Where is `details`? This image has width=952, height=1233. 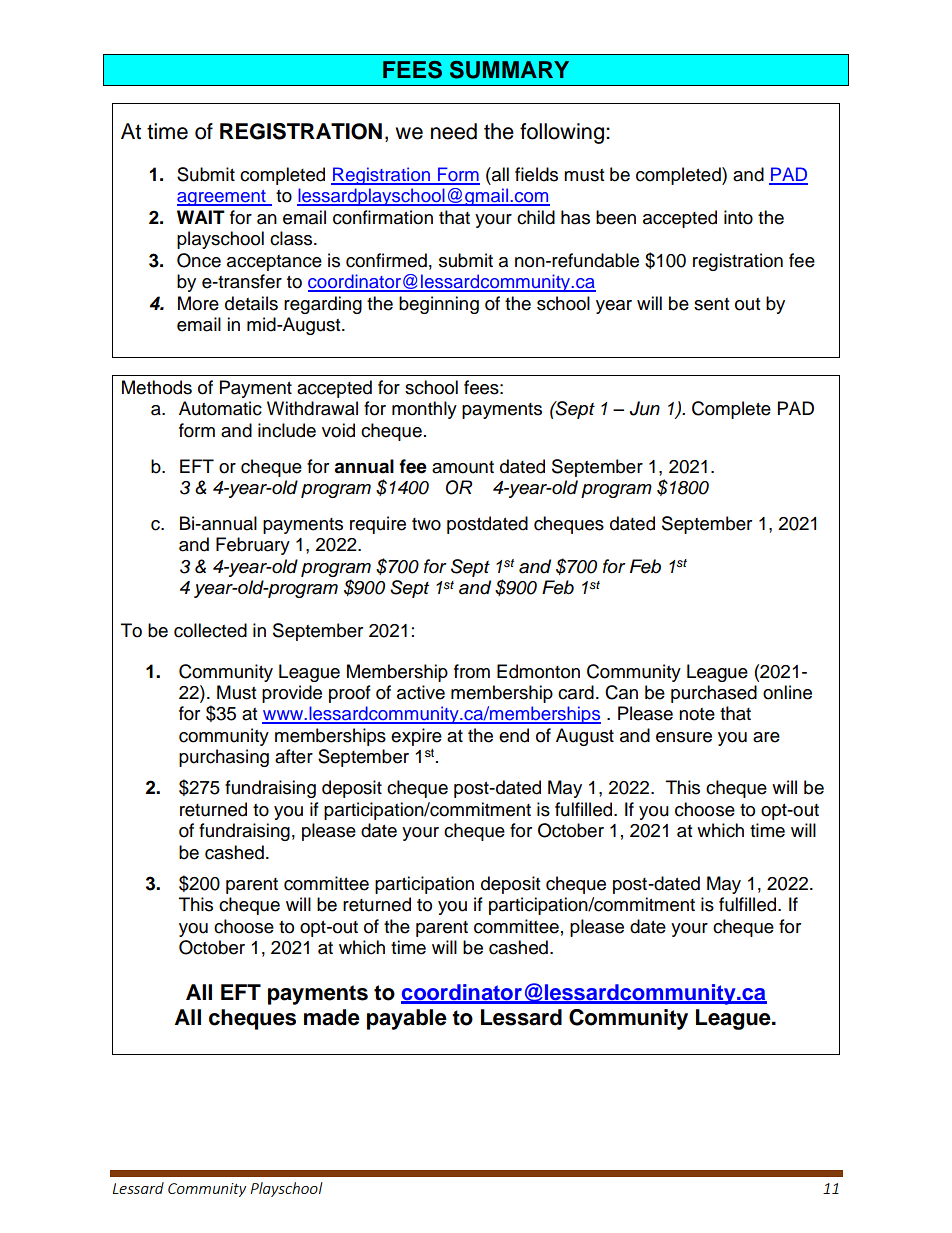 details is located at coordinates (251, 303).
